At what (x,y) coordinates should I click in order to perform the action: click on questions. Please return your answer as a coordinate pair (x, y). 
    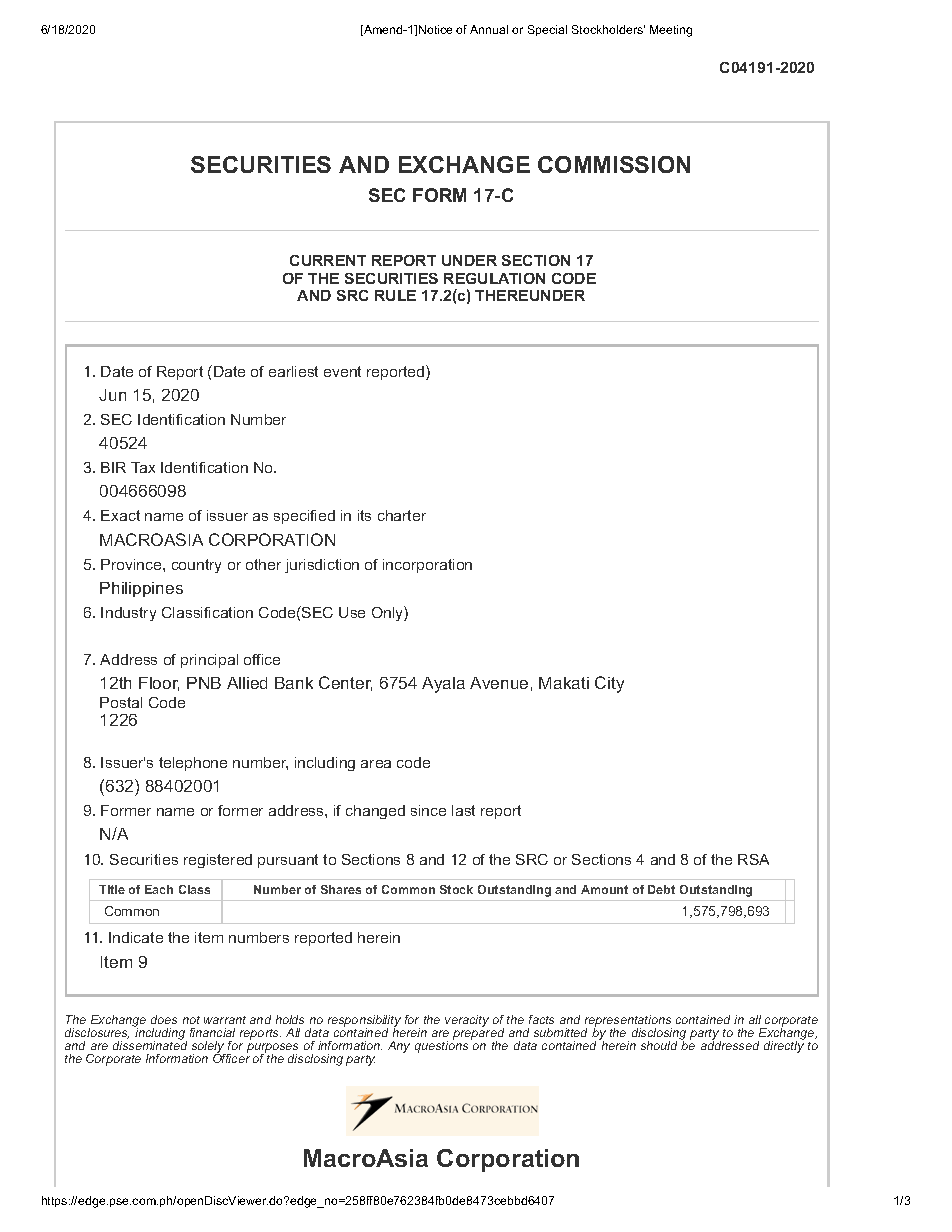
    Looking at the image, I should click on (441, 1046).
